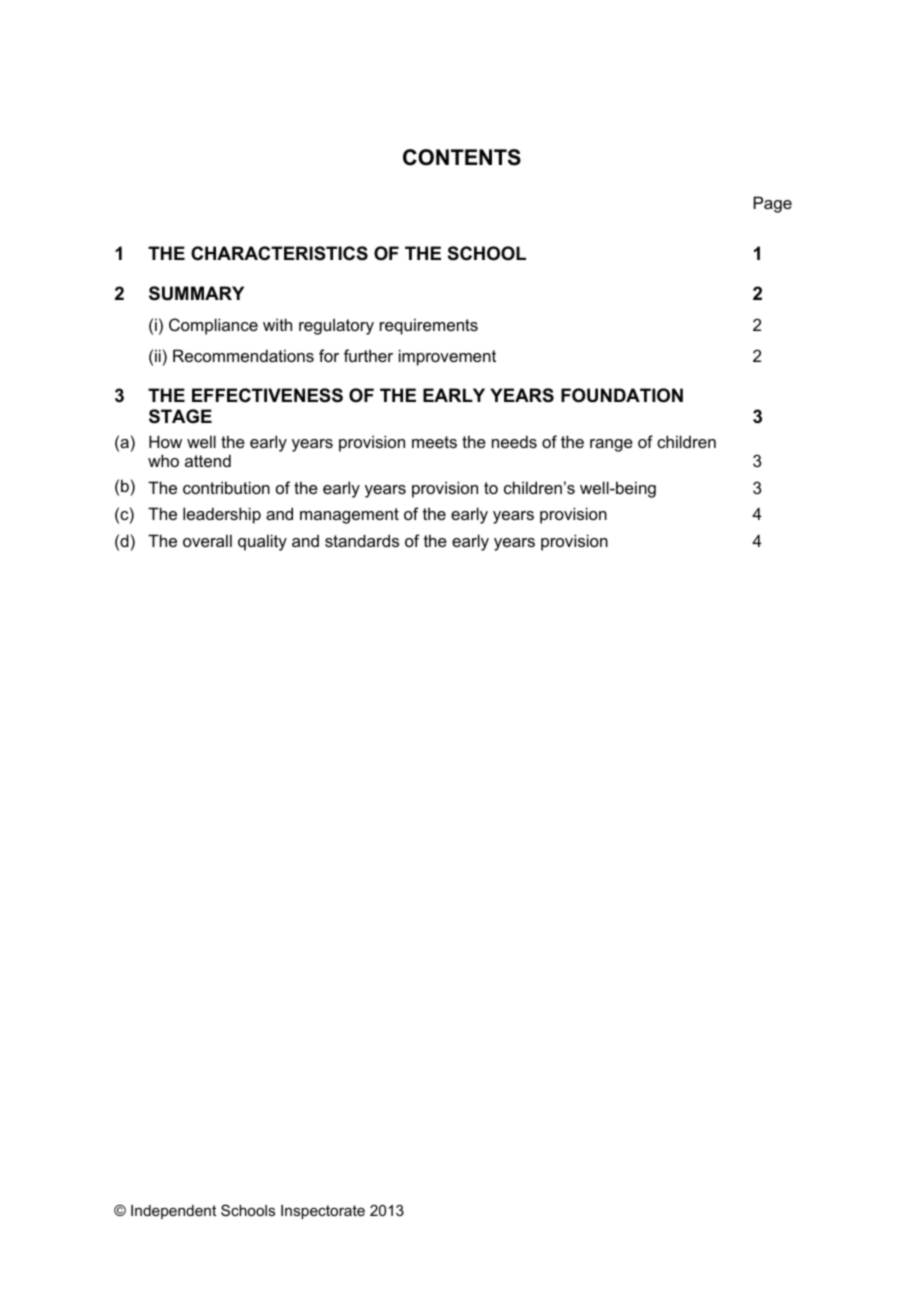  I want to click on leadership, so click(222, 515).
